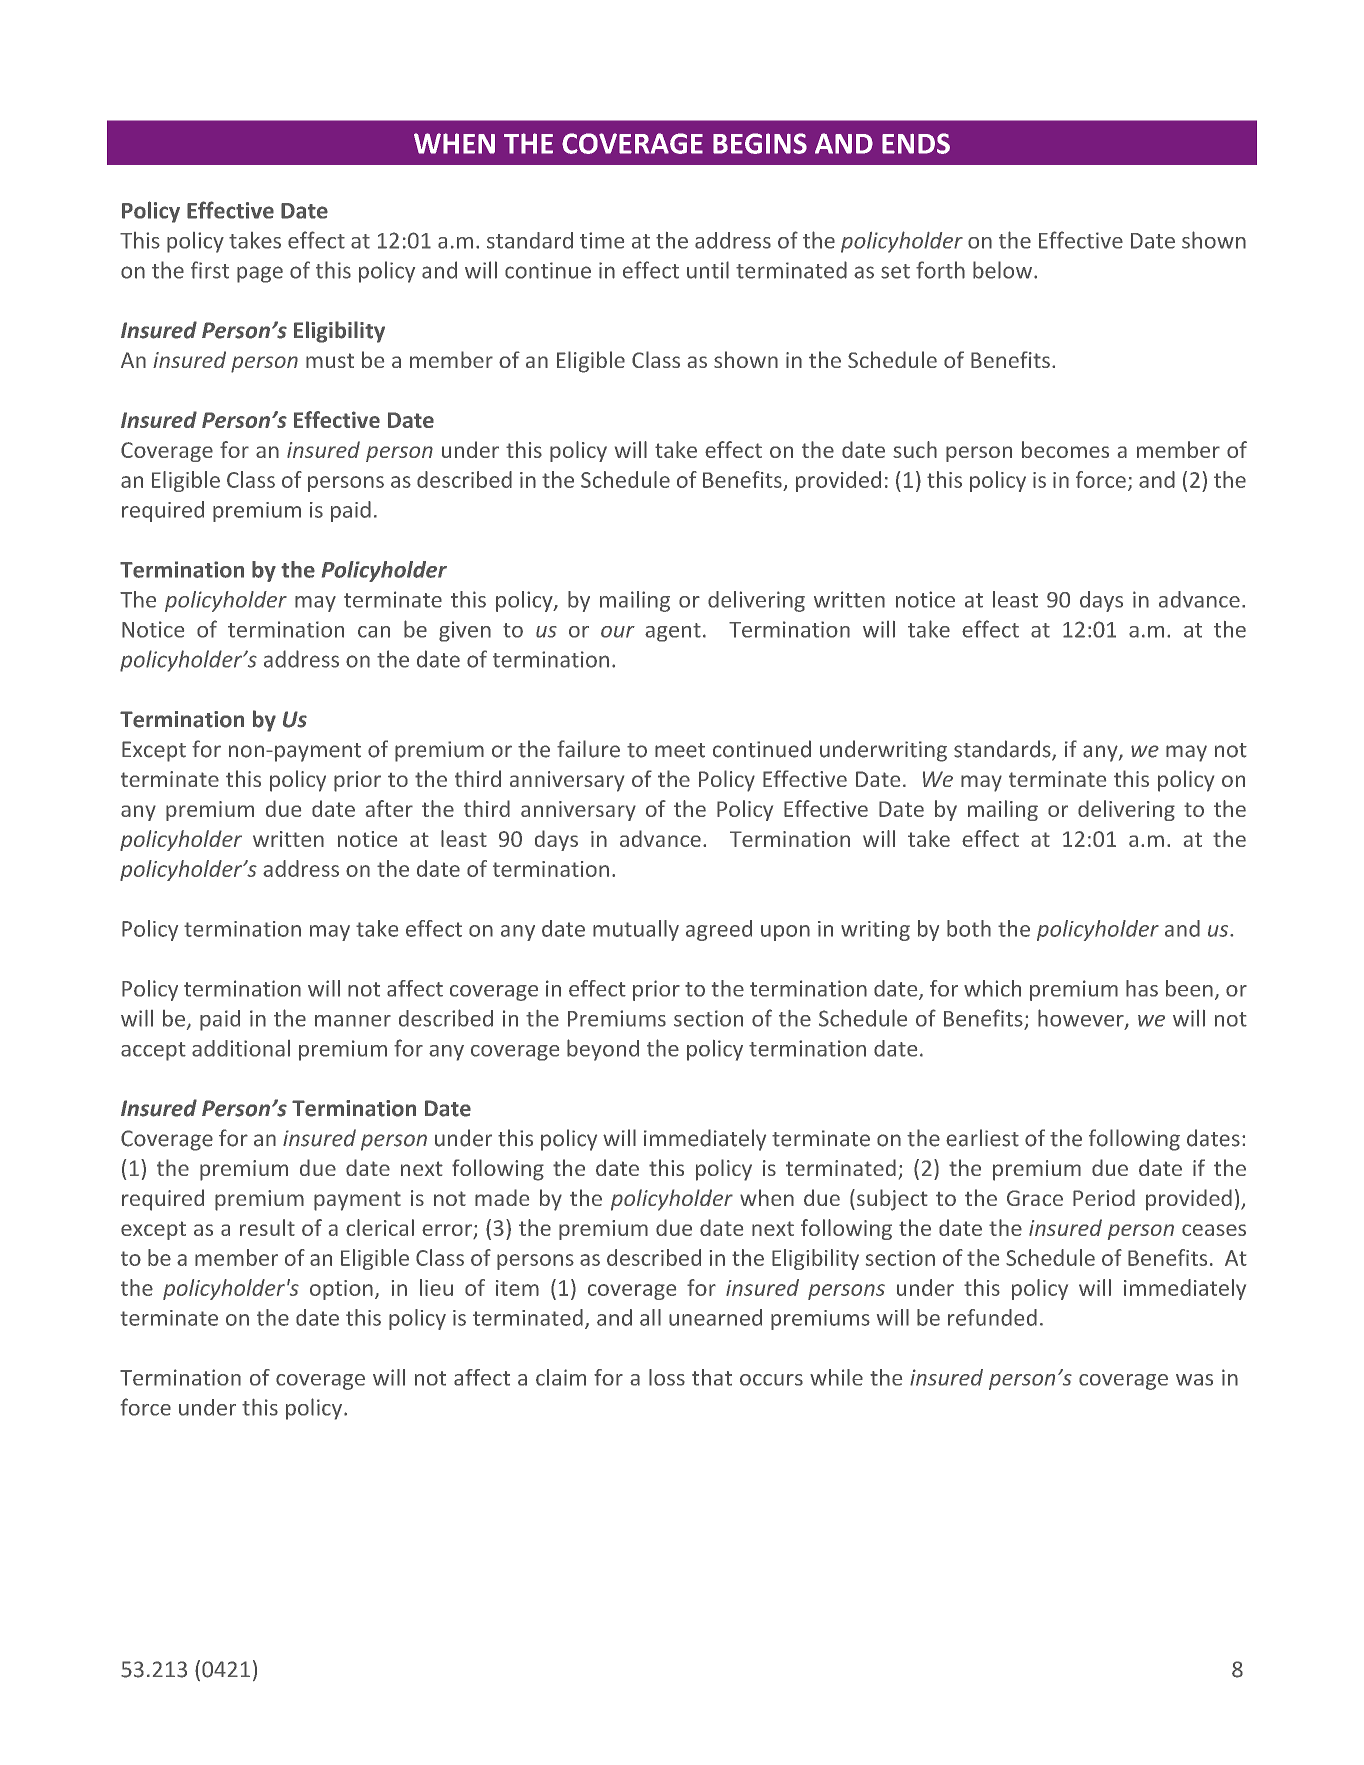 The width and height of the document is (1364, 1765). I want to click on has, so click(1142, 988).
